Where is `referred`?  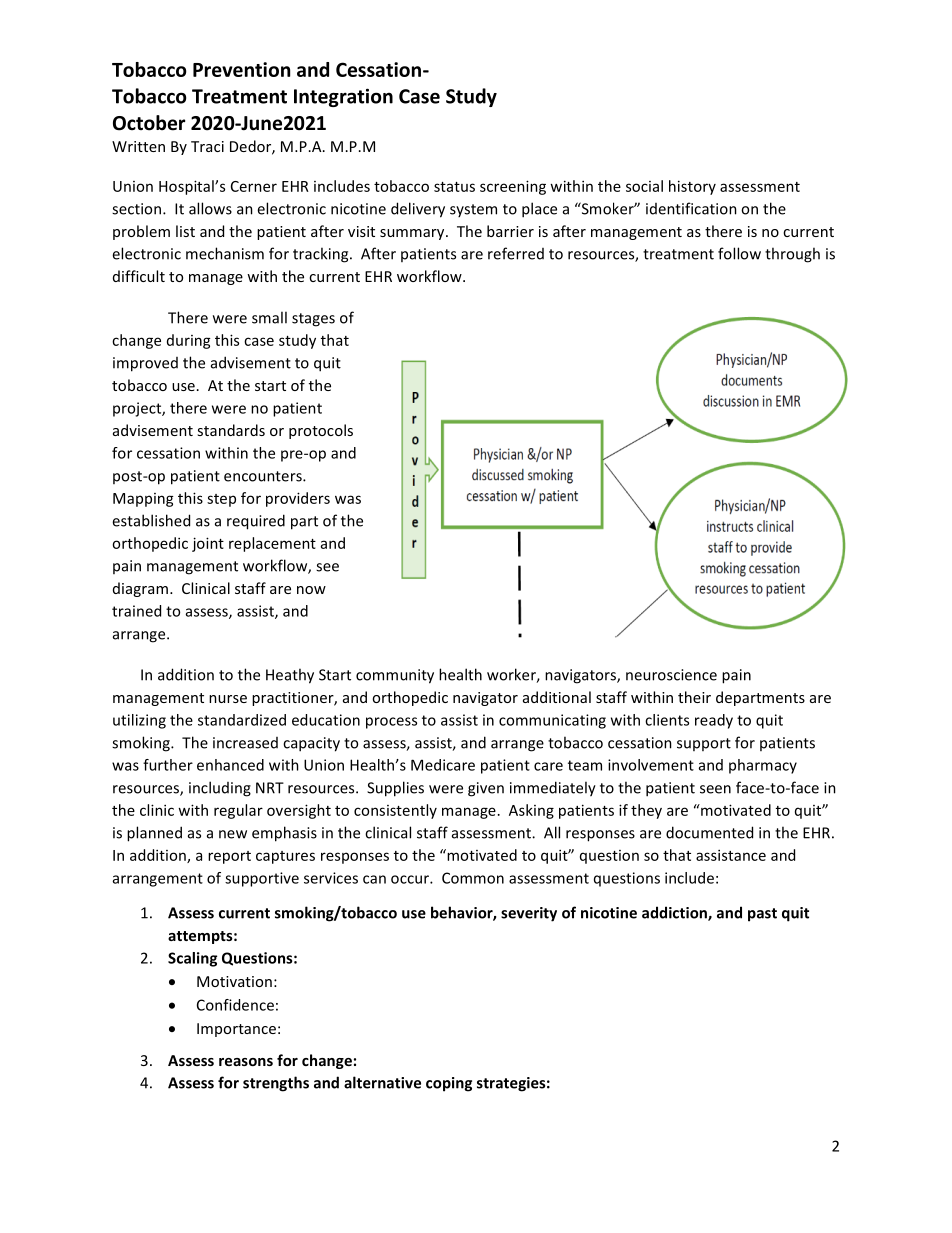
referred is located at coordinates (516, 253).
